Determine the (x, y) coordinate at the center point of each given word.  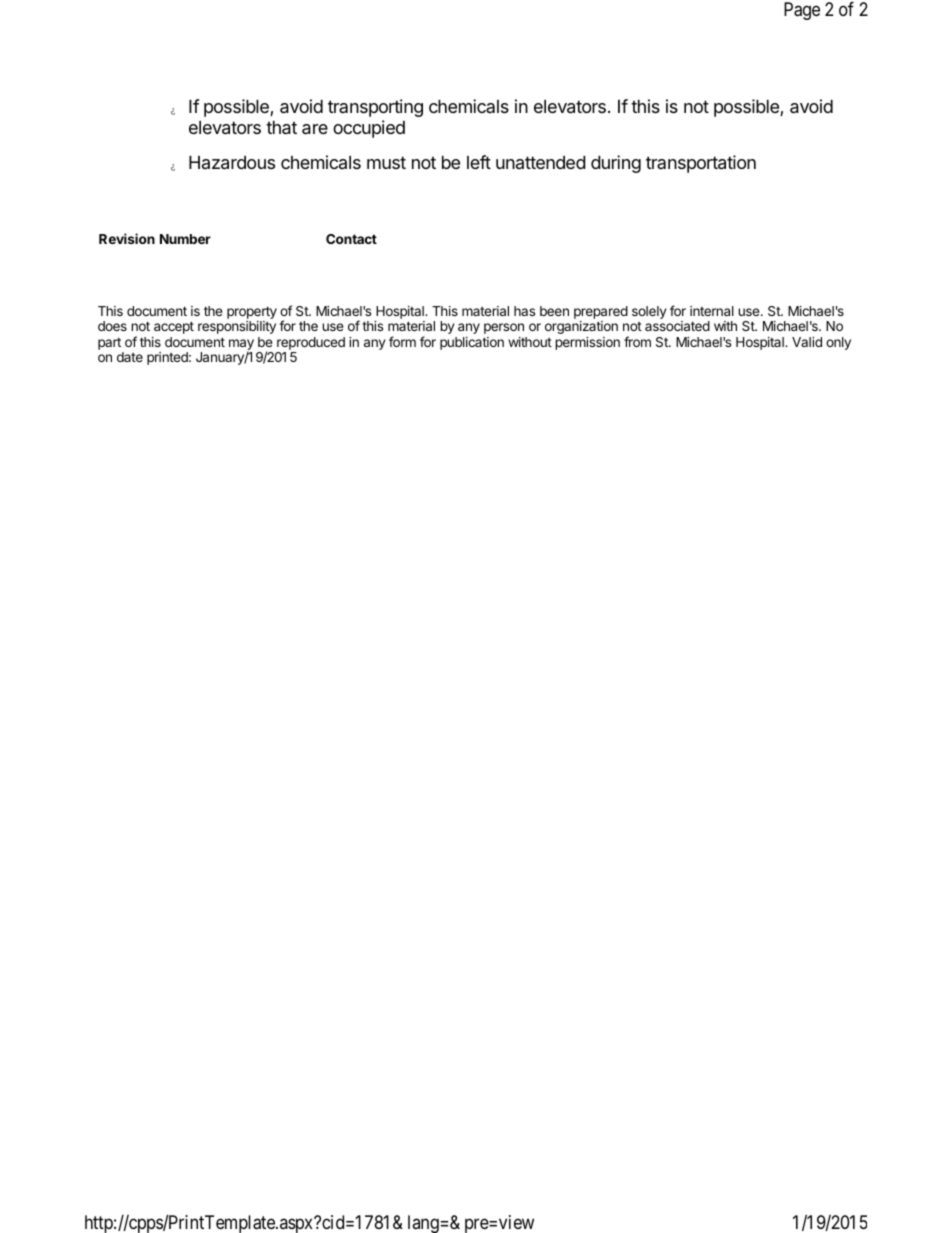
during (616, 164)
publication (472, 343)
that (281, 128)
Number (185, 239)
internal (712, 311)
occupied (369, 129)
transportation (701, 164)
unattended (541, 162)
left (479, 162)
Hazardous (232, 163)
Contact (351, 239)
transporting (375, 108)
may (241, 345)
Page (802, 11)
